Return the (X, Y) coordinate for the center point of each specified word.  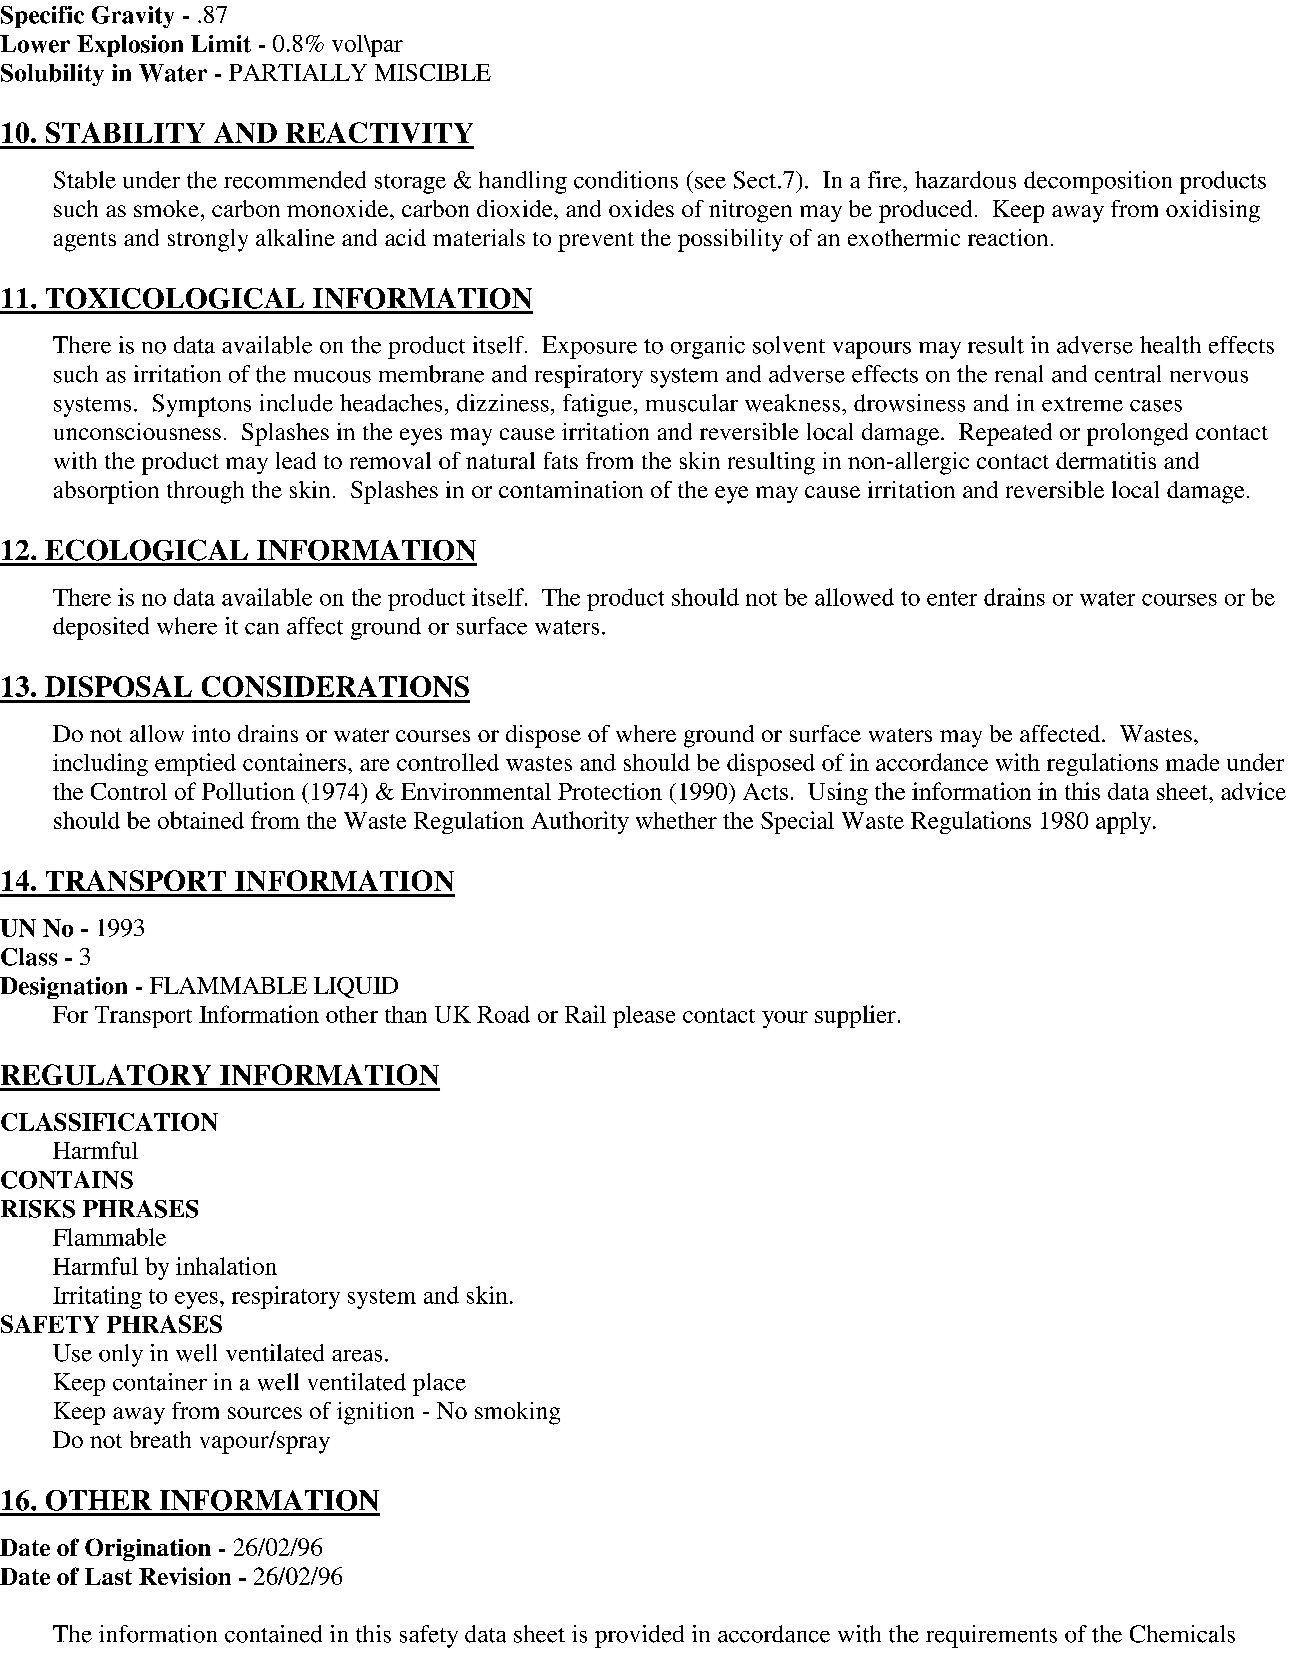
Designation (63, 988)
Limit (221, 44)
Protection (610, 791)
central (1128, 374)
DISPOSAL (118, 686)
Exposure (589, 347)
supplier (855, 1016)
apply (1123, 823)
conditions (626, 180)
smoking (517, 1413)
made (1192, 762)
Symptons (202, 405)
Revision (185, 1576)
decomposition (1098, 182)
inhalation (226, 1266)
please (644, 1017)
